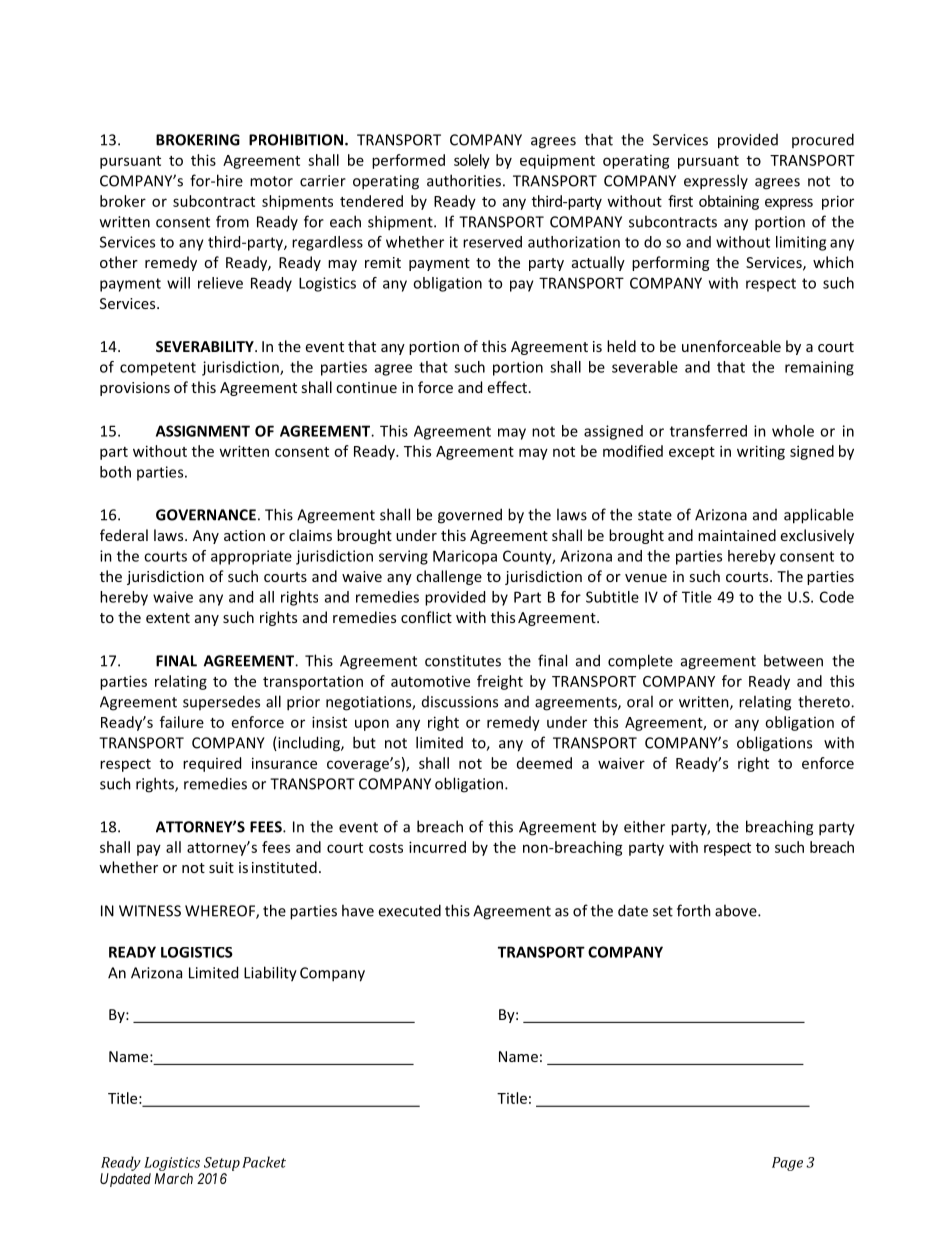 The image size is (952, 1233). What do you see at coordinates (729, 202) in the image?
I see `obtaining` at bounding box center [729, 202].
